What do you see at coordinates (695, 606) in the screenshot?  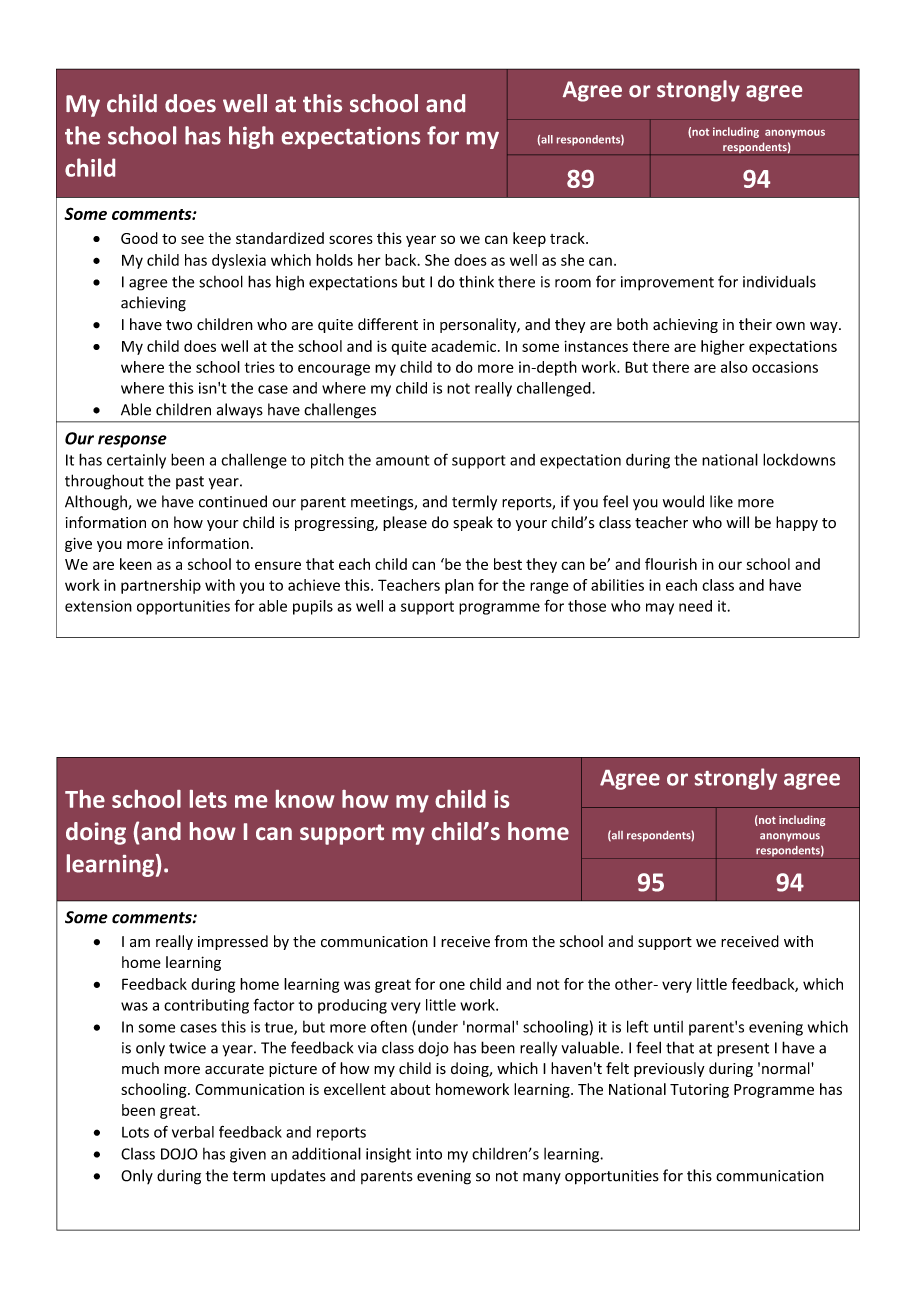 I see `need` at bounding box center [695, 606].
